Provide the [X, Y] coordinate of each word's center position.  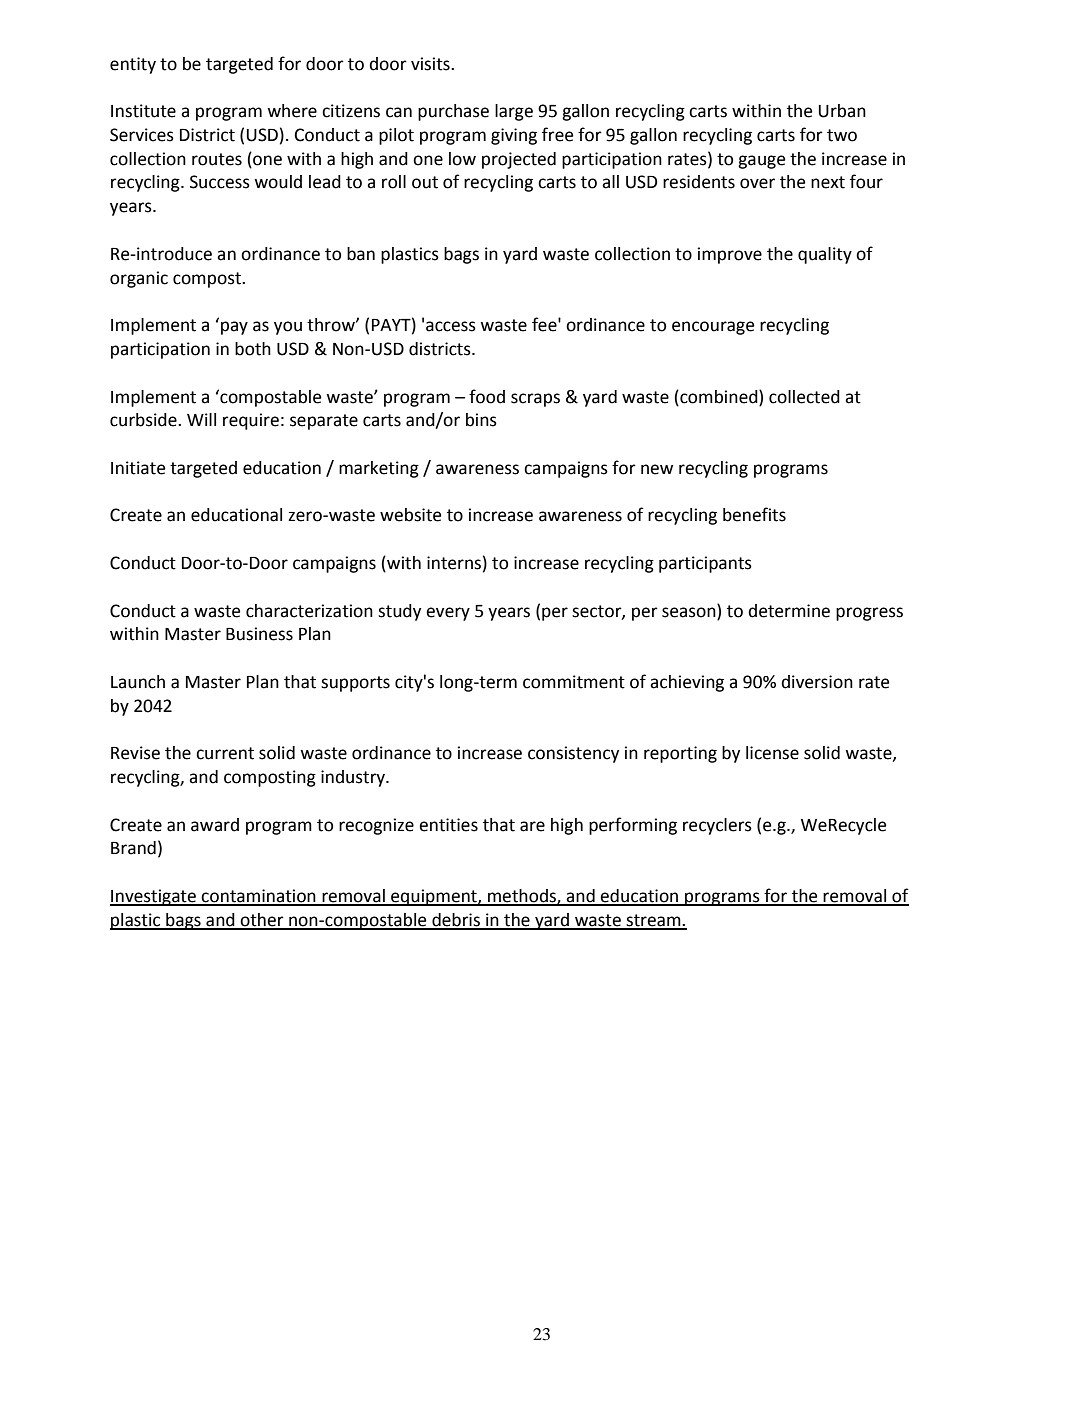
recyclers [717, 826]
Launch [138, 682]
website [410, 515]
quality [825, 255]
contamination [259, 897]
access [451, 326]
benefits [754, 514]
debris [456, 921]
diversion [817, 682]
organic [139, 279]
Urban [842, 111]
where [292, 111]
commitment [574, 682]
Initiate [138, 468]
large [514, 112]
